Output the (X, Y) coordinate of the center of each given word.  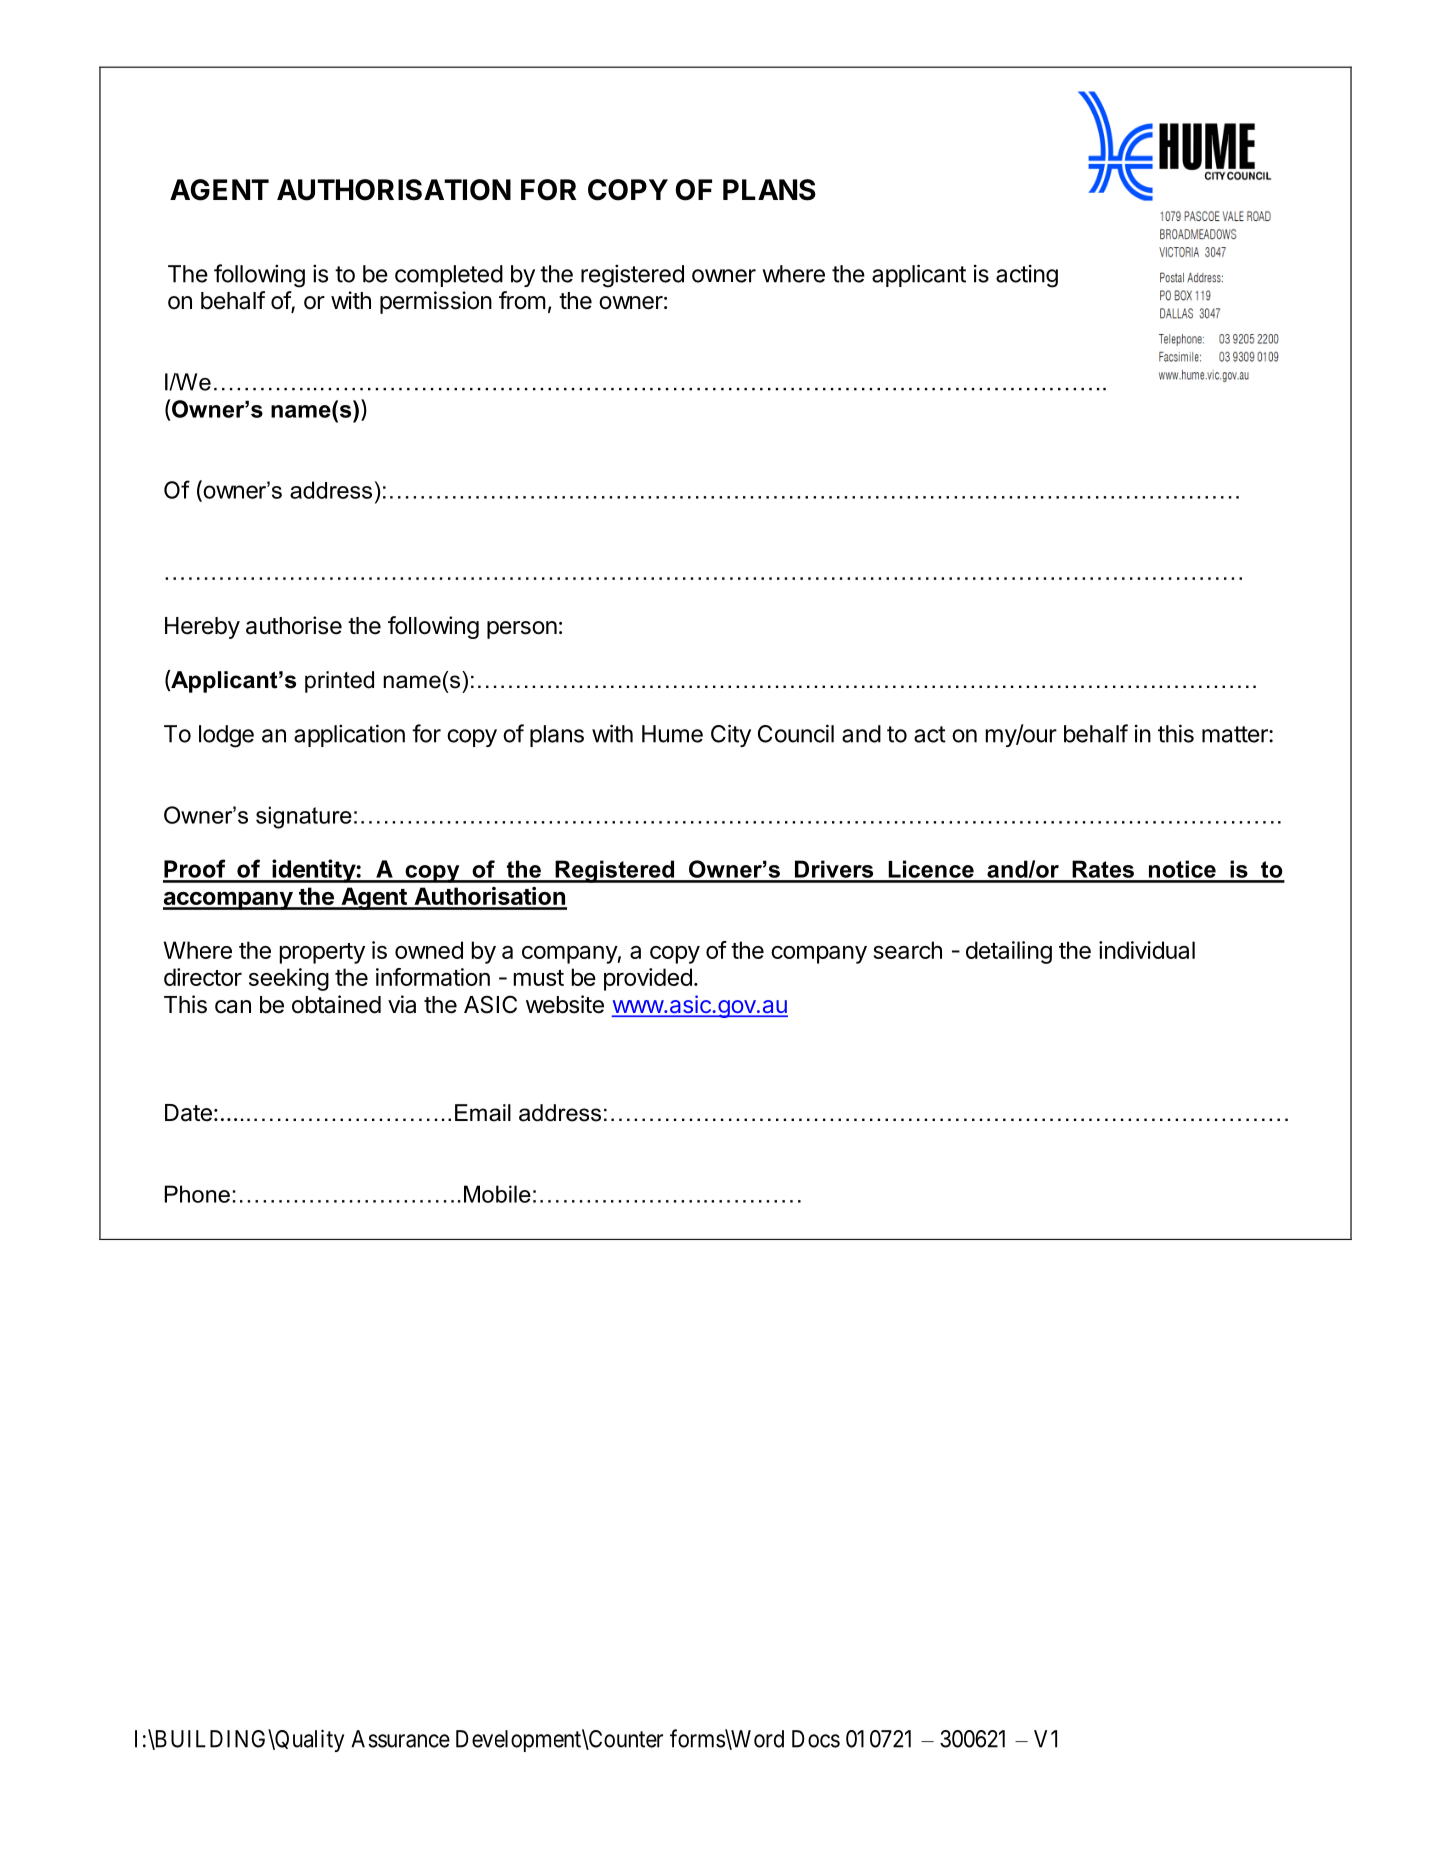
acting (1027, 276)
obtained (336, 1004)
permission (436, 302)
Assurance (400, 1739)
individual (1147, 950)
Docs (816, 1739)
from (522, 300)
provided (648, 979)
